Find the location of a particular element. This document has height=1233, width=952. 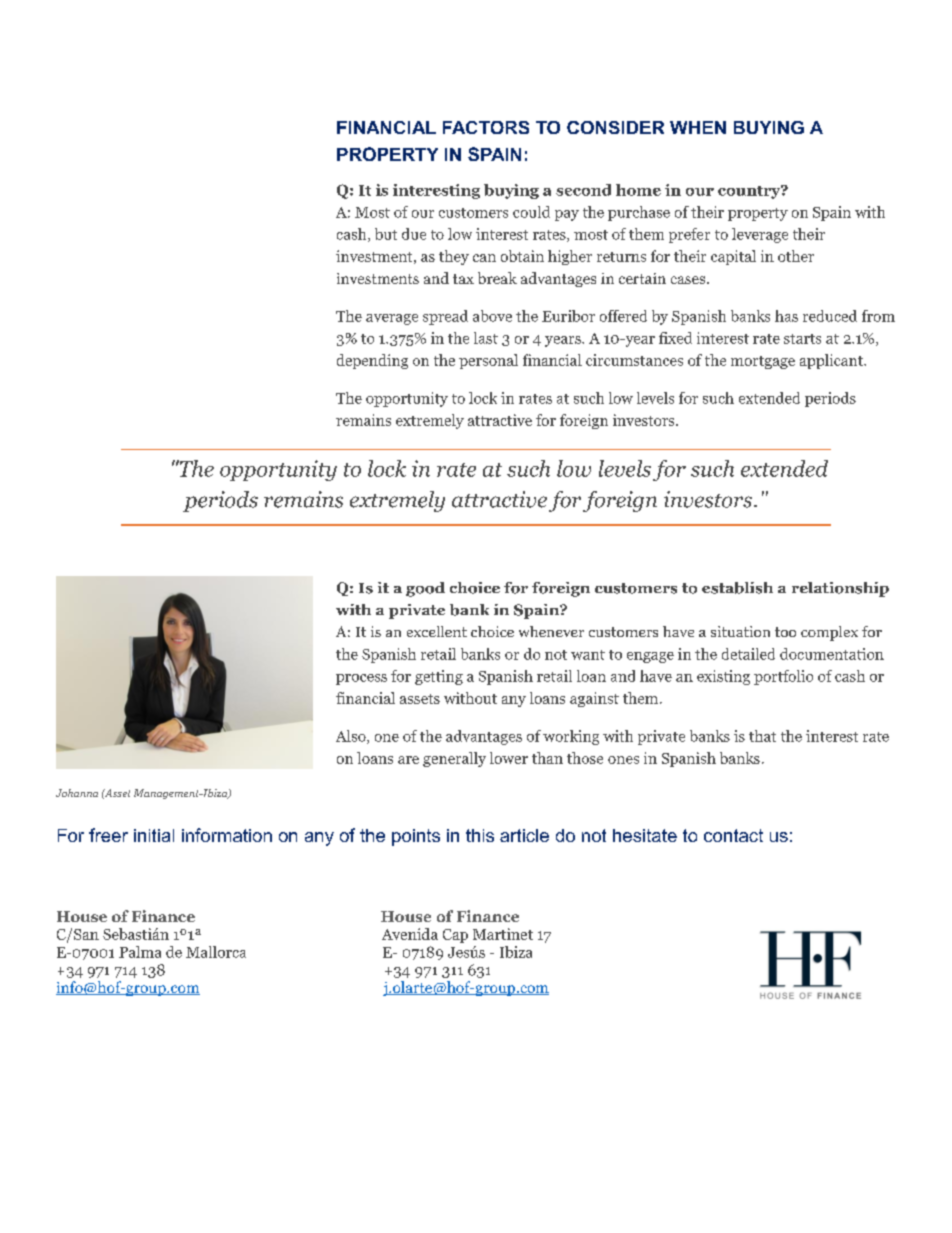

home is located at coordinates (638, 190).
